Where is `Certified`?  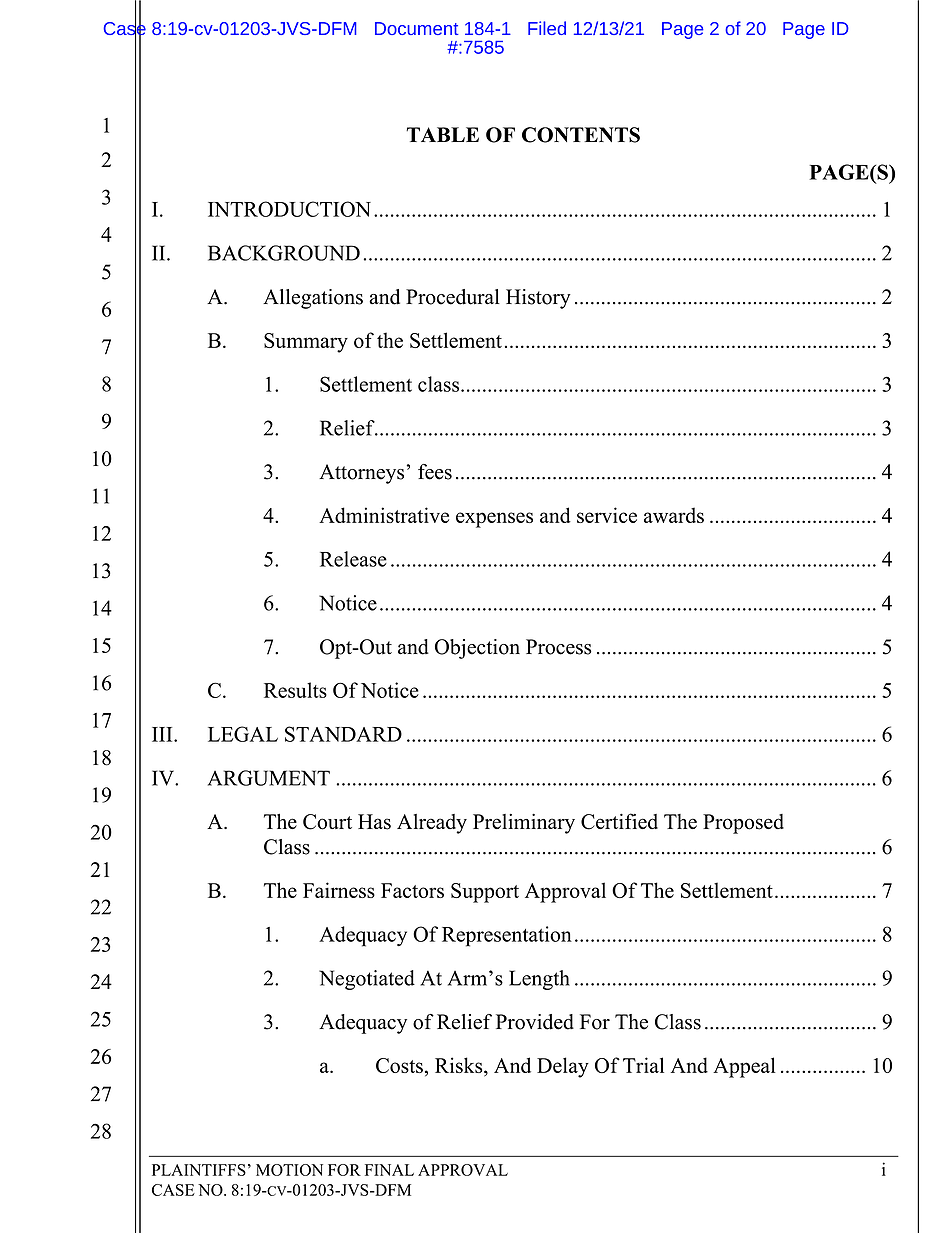 Certified is located at coordinates (619, 821).
